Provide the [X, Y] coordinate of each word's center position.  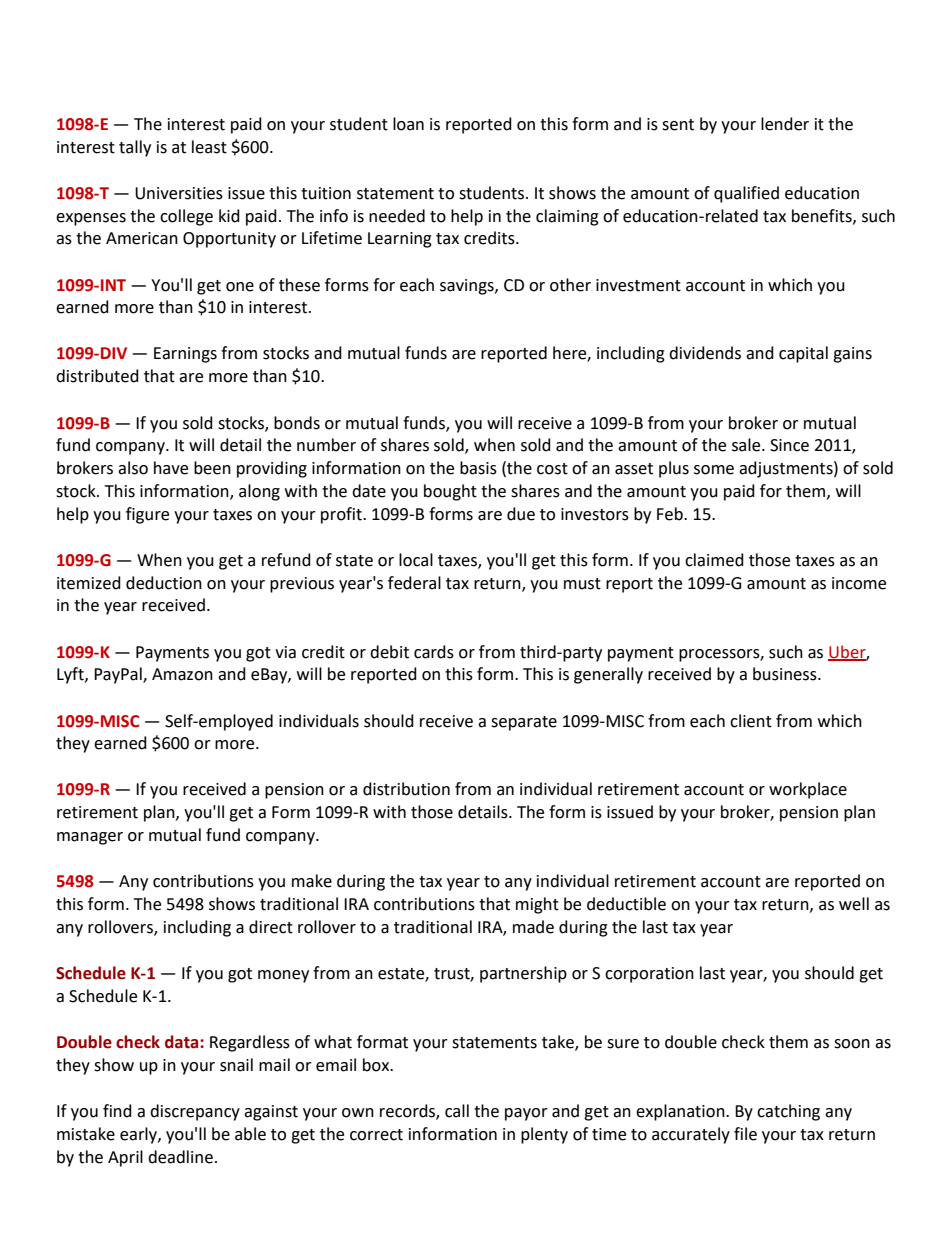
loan [408, 124]
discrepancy [195, 1112]
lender [785, 124]
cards [434, 652]
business [786, 674]
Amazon [182, 674]
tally [135, 148]
